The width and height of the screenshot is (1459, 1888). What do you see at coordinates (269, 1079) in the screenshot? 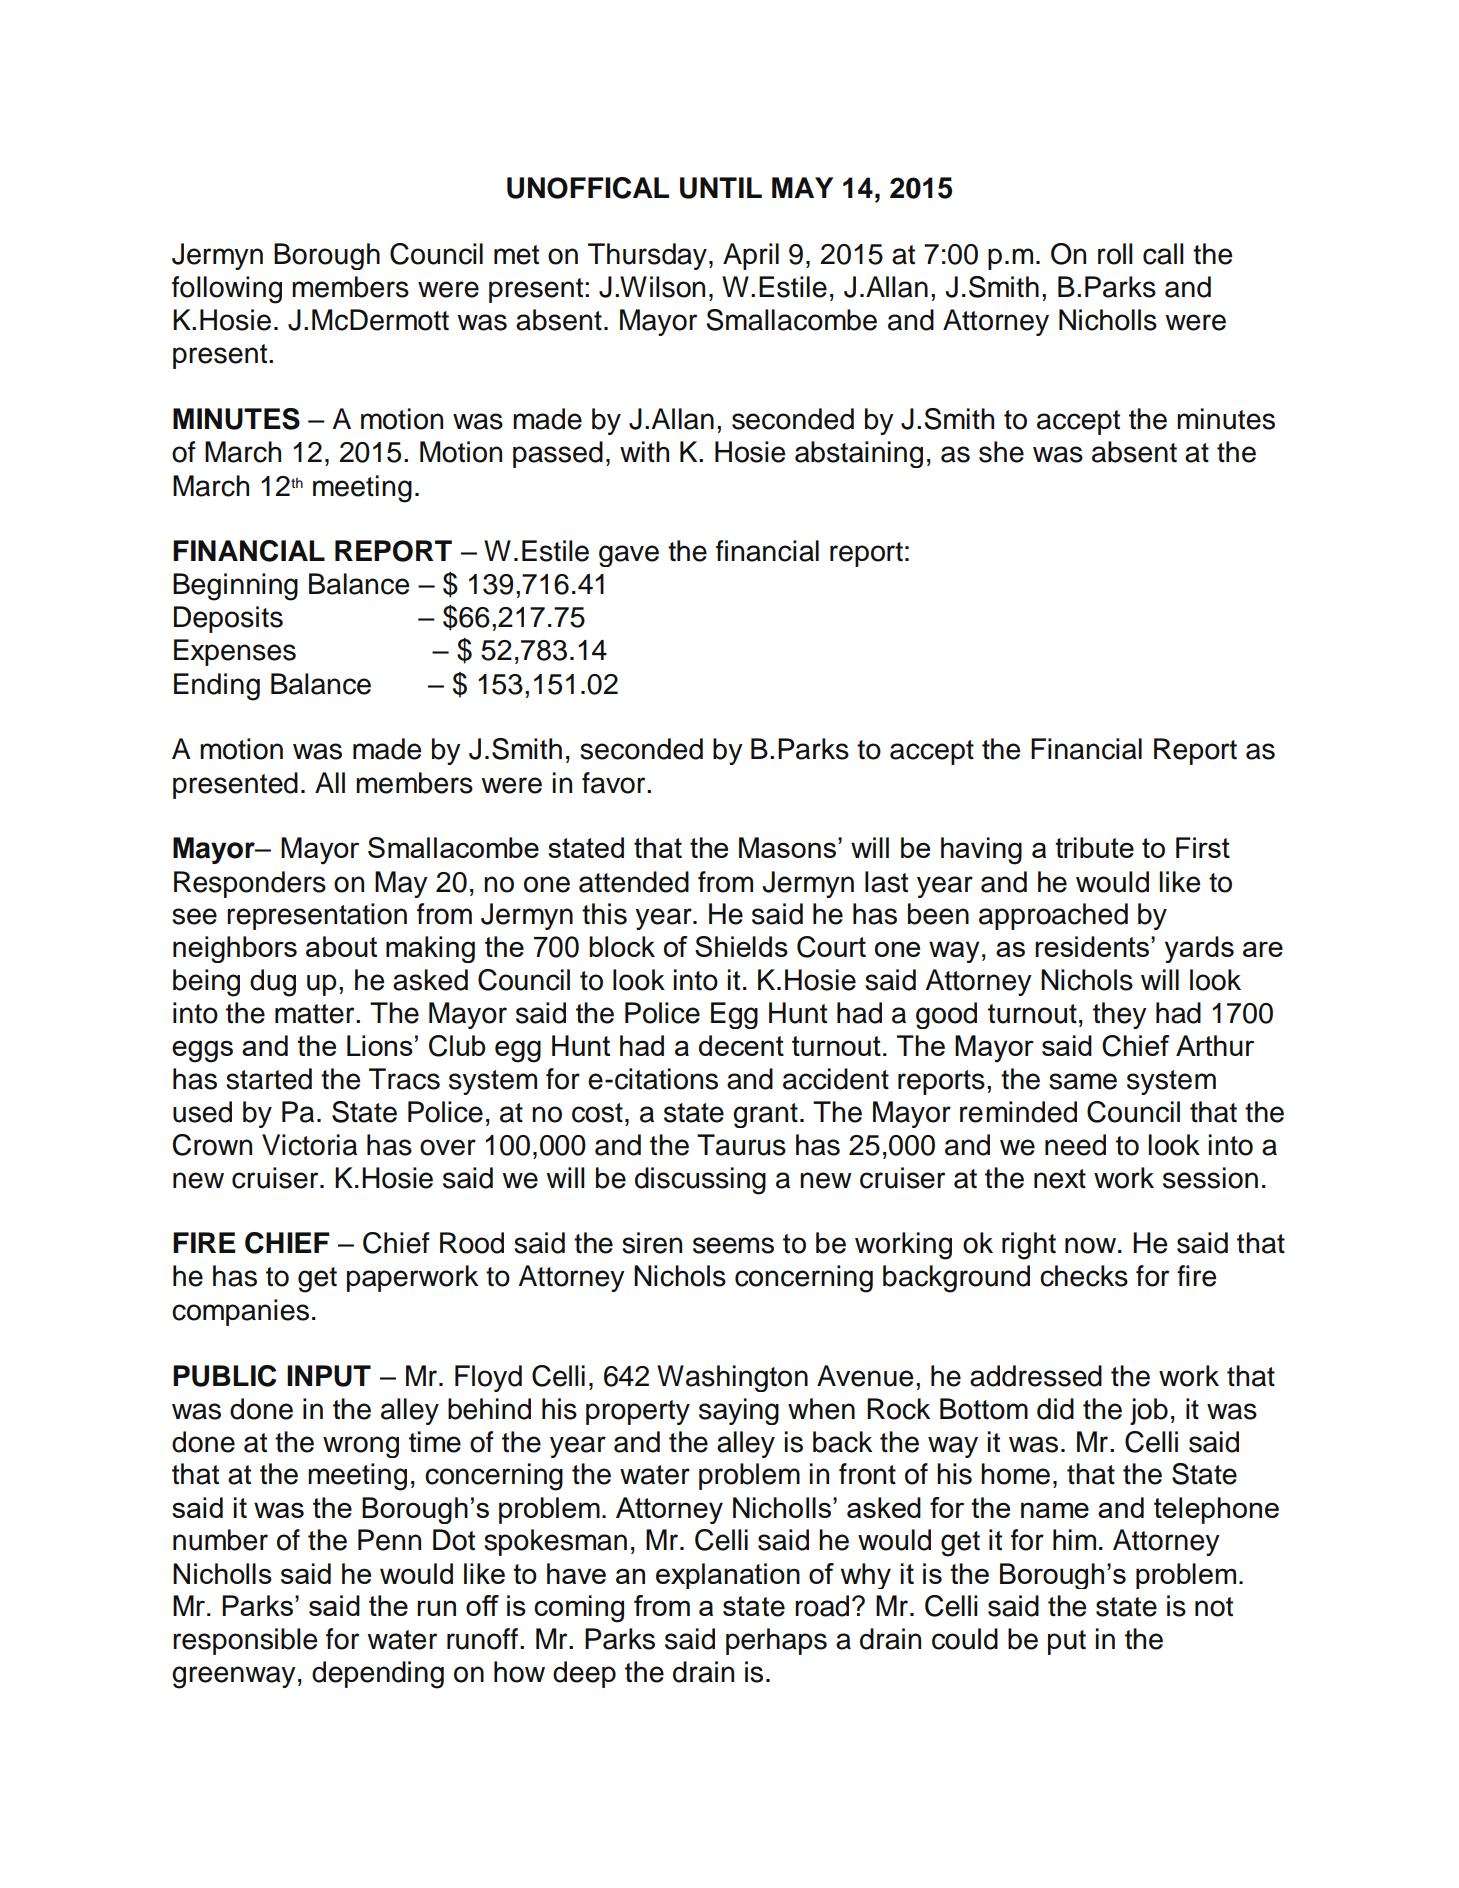
I see `started` at bounding box center [269, 1079].
